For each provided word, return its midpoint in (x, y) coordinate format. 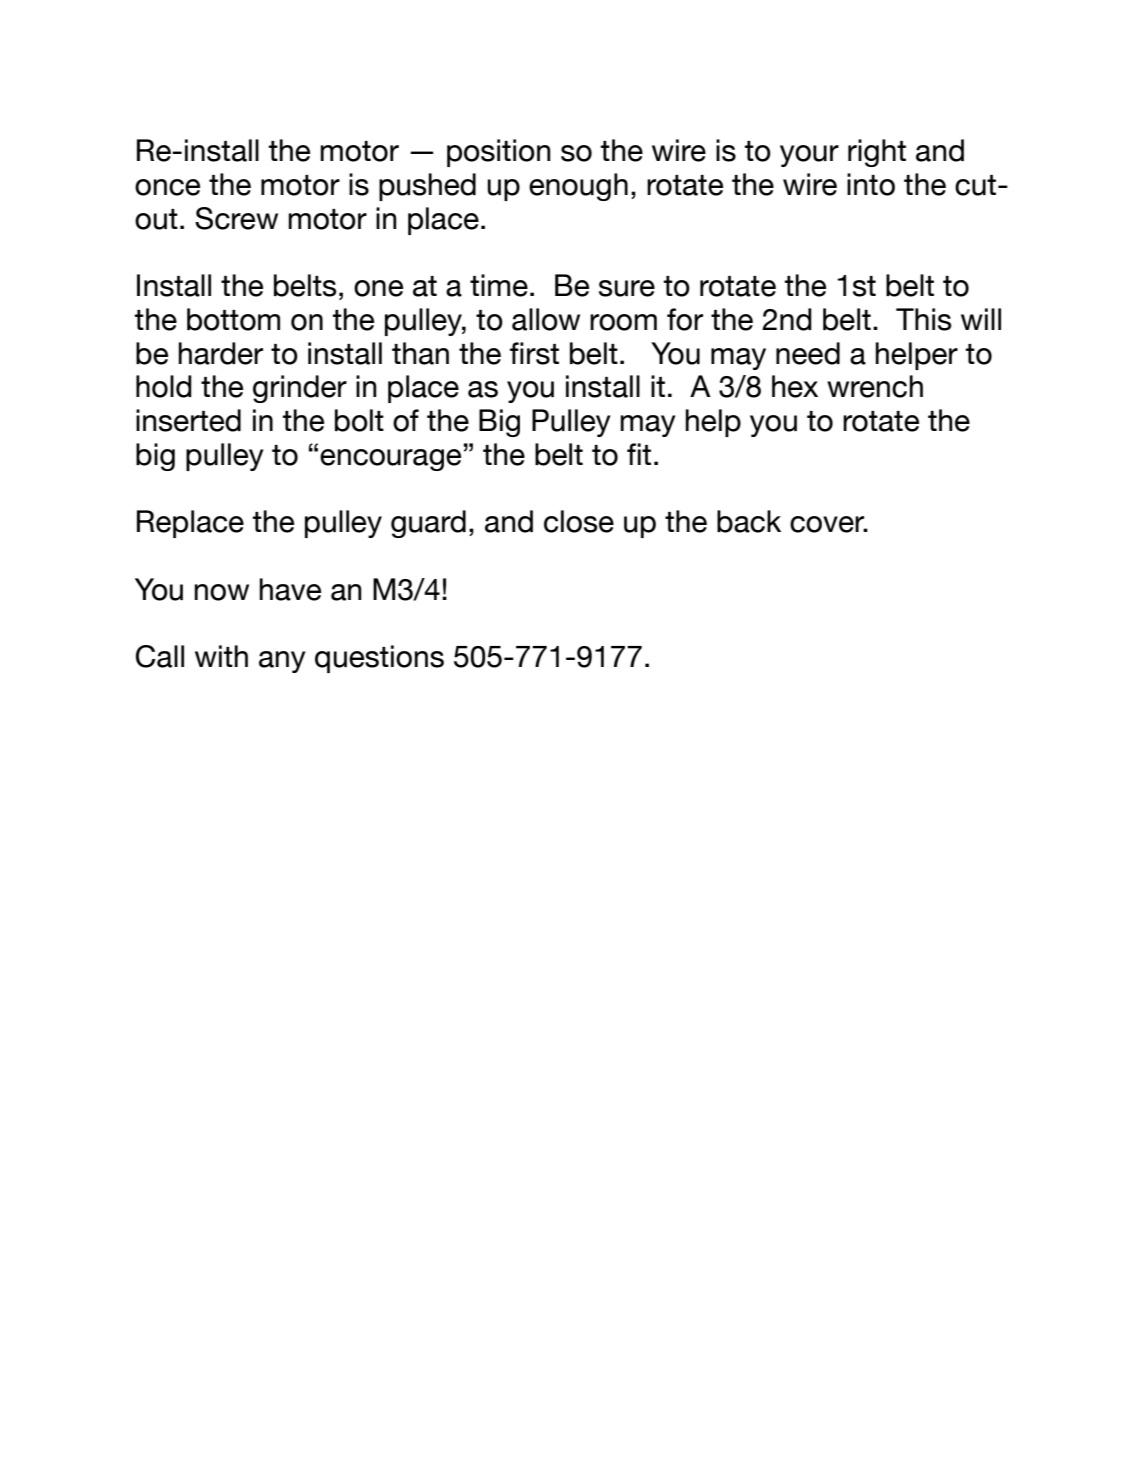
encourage (390, 460)
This (924, 319)
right (877, 153)
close (579, 521)
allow (546, 319)
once (167, 187)
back (749, 521)
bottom (233, 319)
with (221, 656)
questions (379, 659)
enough (578, 187)
